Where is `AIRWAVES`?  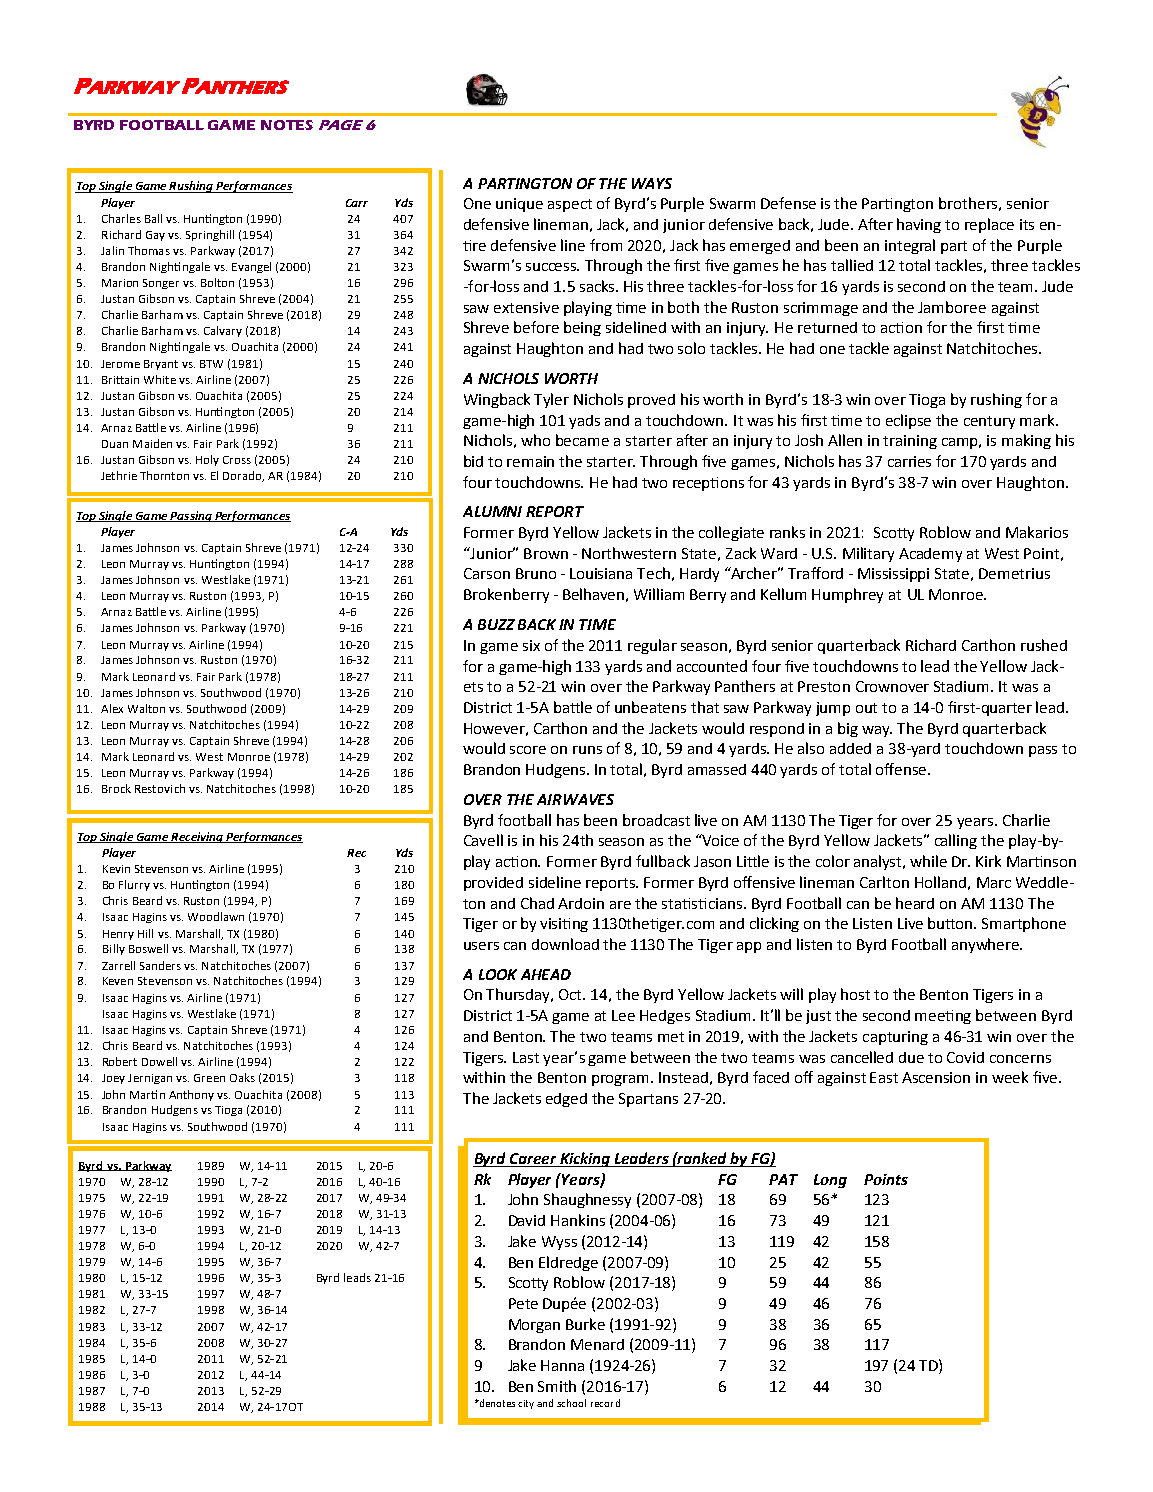 AIRWAVES is located at coordinates (575, 799).
